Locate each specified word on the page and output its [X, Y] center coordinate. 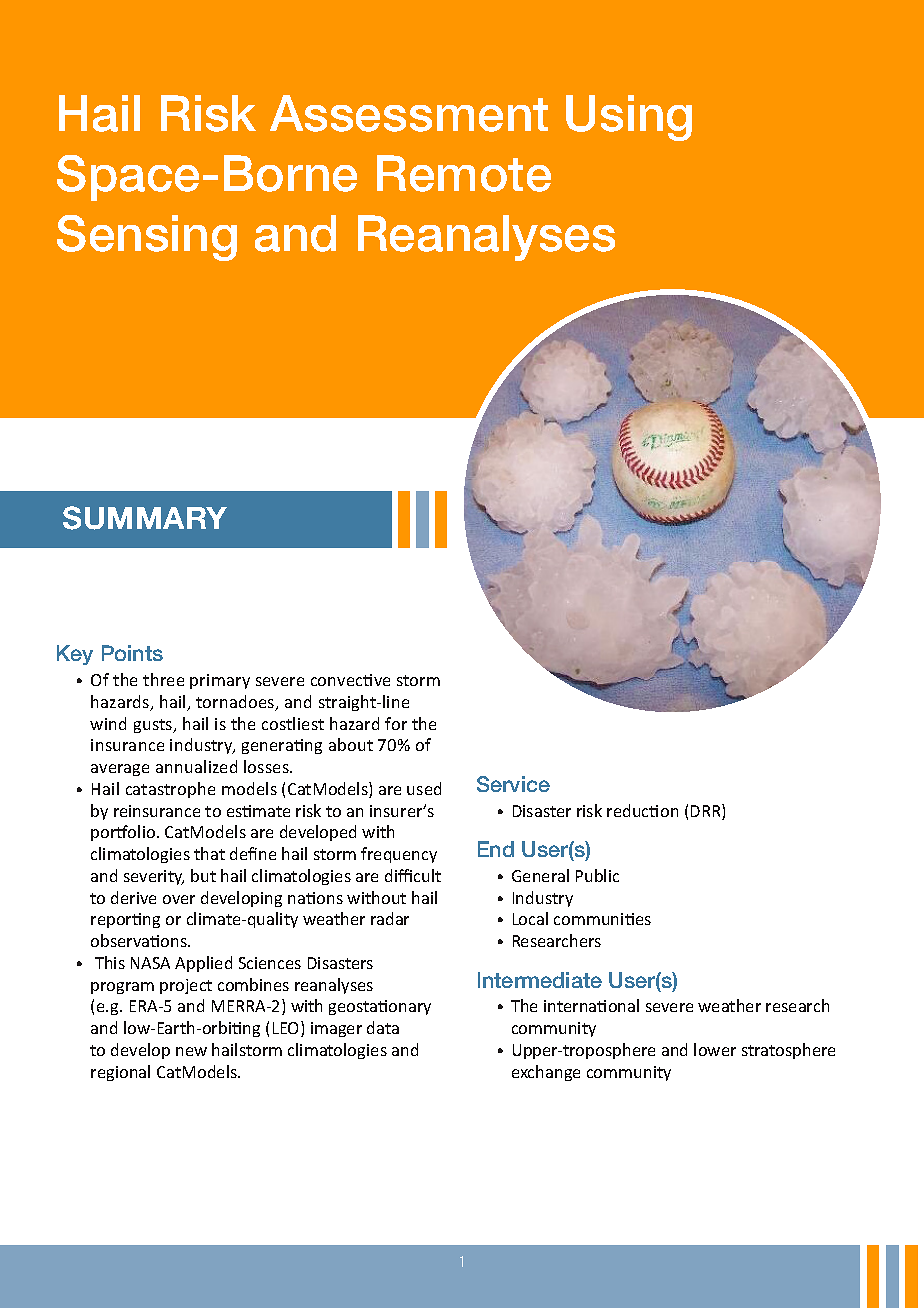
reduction [642, 810]
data [383, 1027]
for [396, 723]
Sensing [147, 238]
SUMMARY [145, 518]
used [424, 788]
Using [629, 118]
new [191, 1051]
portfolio [124, 833]
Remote [464, 173]
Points [132, 653]
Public [597, 875]
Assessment [409, 113]
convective [350, 680]
